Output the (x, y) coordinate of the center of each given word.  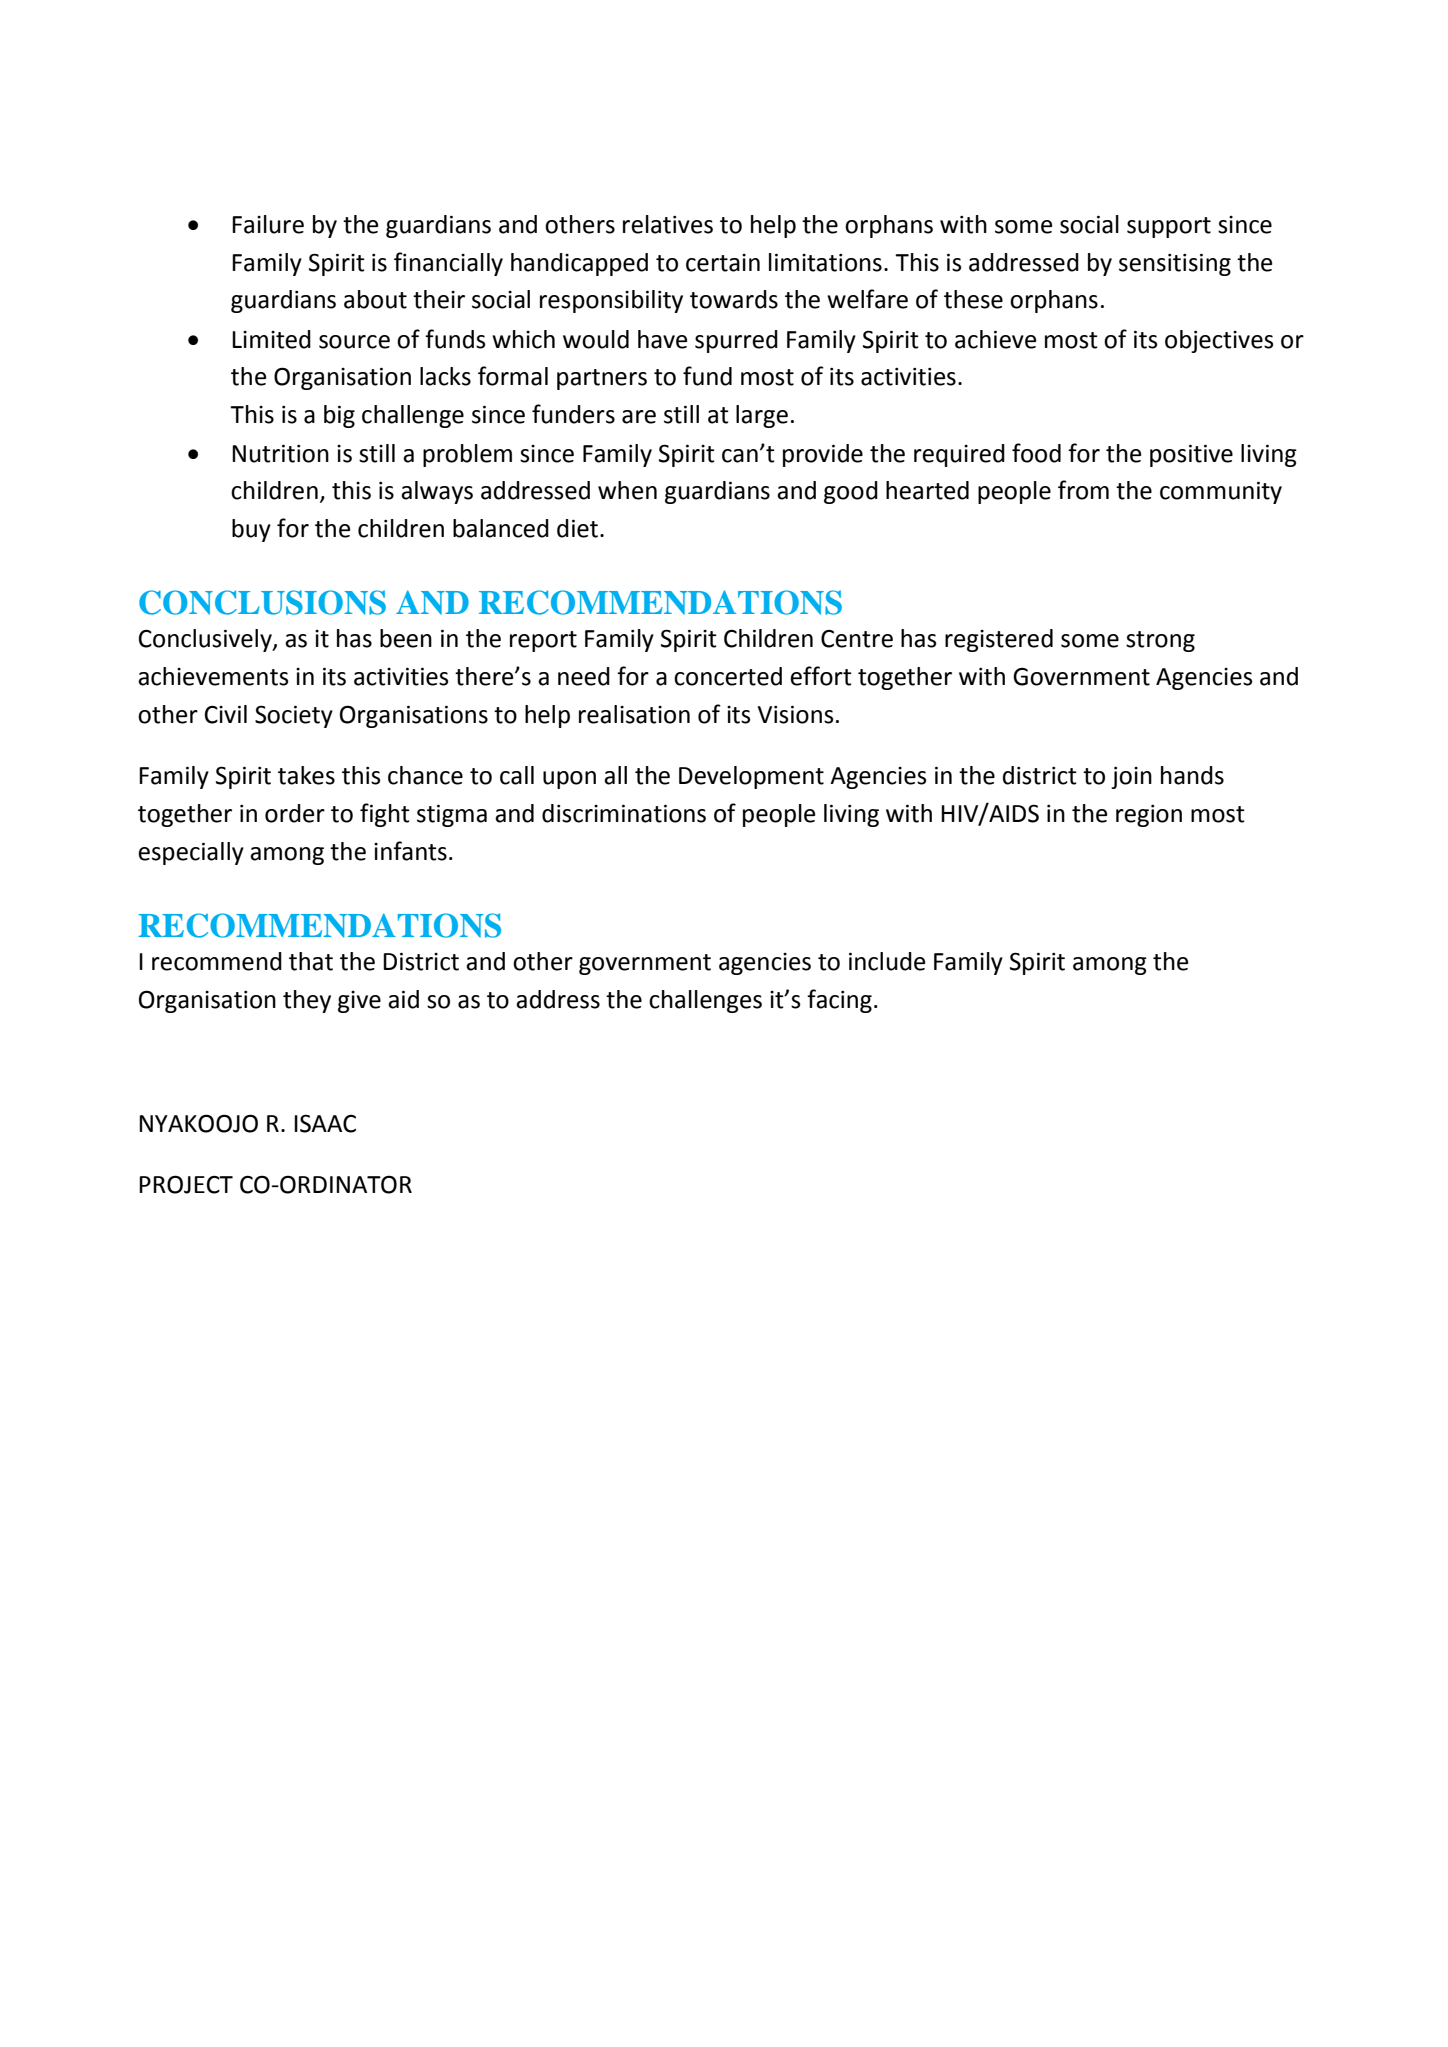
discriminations (624, 813)
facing (839, 1001)
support (1169, 227)
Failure (268, 224)
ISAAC (325, 1123)
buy (251, 530)
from (1083, 490)
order (295, 813)
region (1149, 816)
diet (577, 528)
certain (723, 263)
